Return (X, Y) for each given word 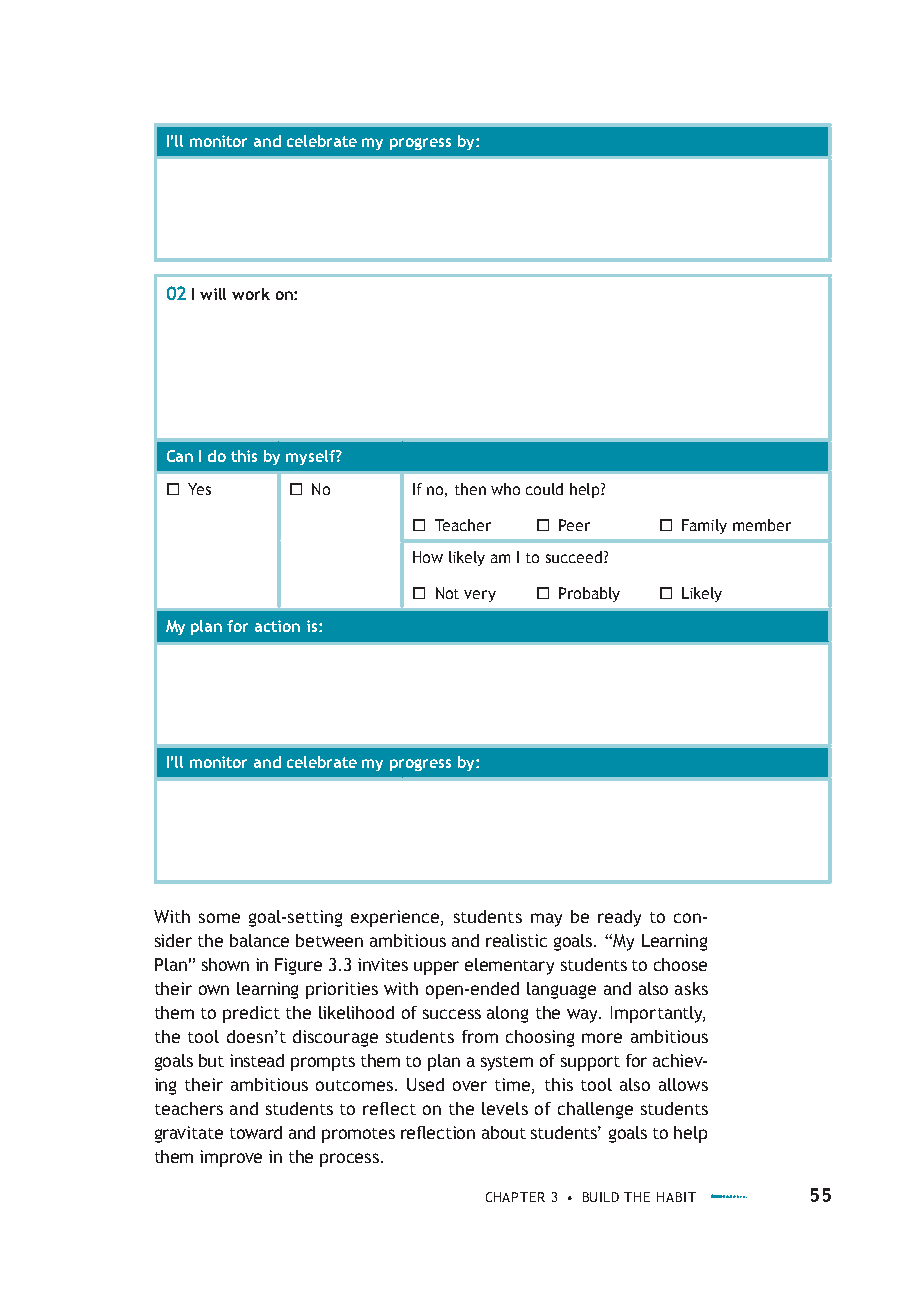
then (470, 489)
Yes (199, 489)
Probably (589, 594)
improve (231, 1158)
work (251, 294)
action (277, 626)
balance (259, 940)
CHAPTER (515, 1197)
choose (680, 964)
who (505, 489)
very (480, 596)
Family (704, 526)
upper (436, 968)
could (544, 489)
